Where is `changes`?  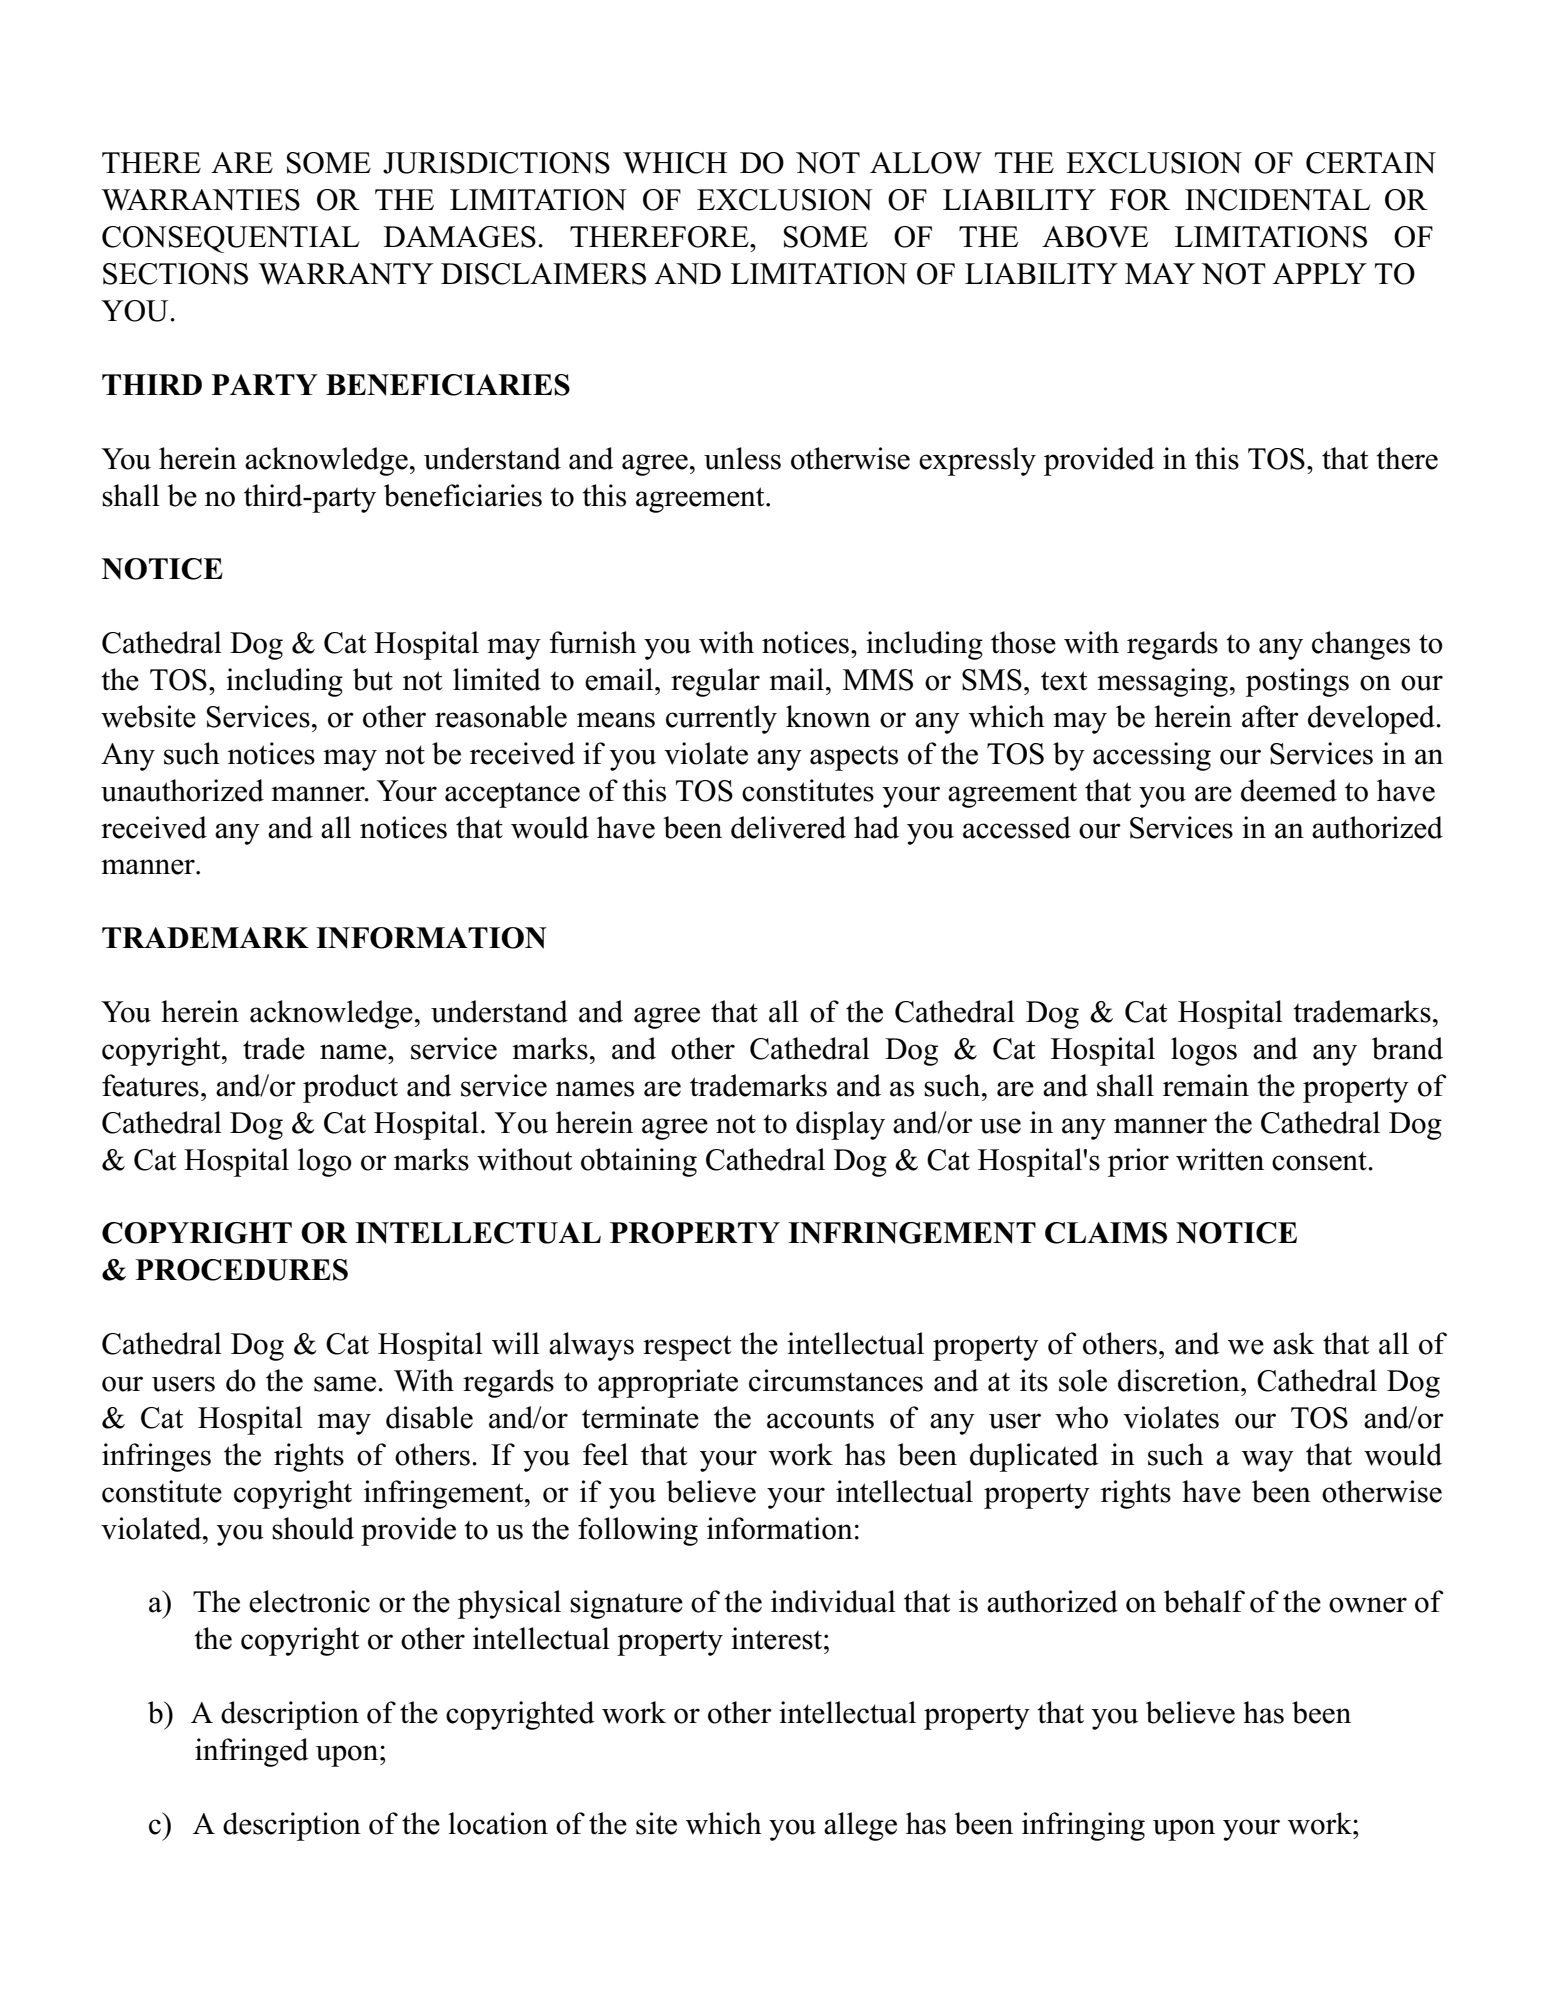
changes is located at coordinates (1361, 645).
